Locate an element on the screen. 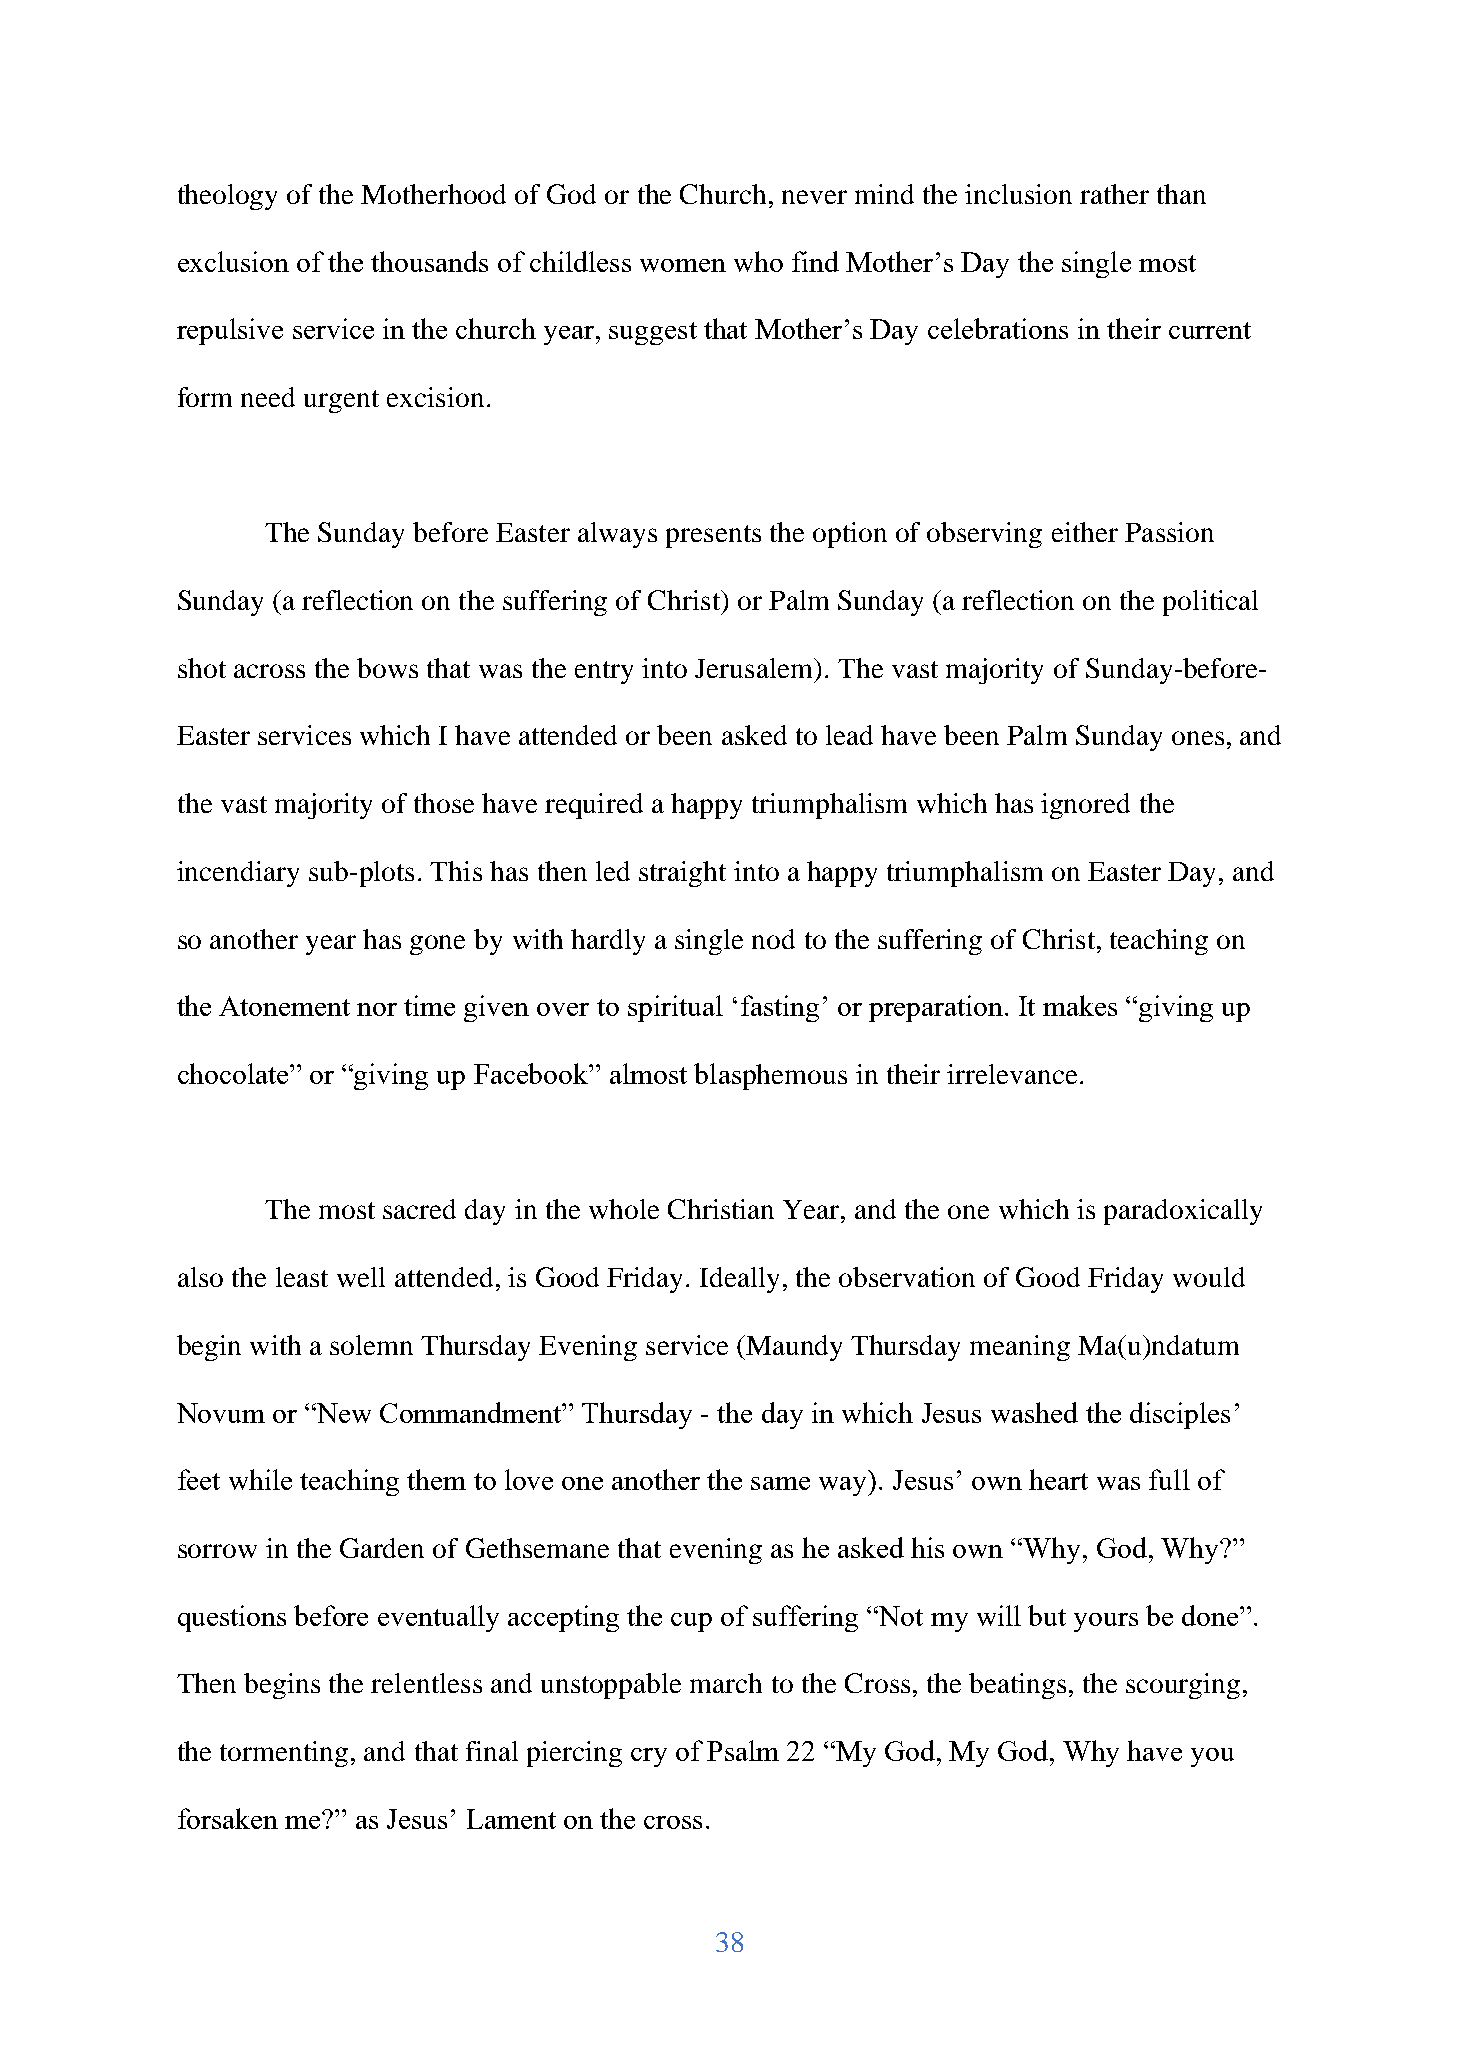 The height and width of the screenshot is (2065, 1460). ignored is located at coordinates (1085, 806).
